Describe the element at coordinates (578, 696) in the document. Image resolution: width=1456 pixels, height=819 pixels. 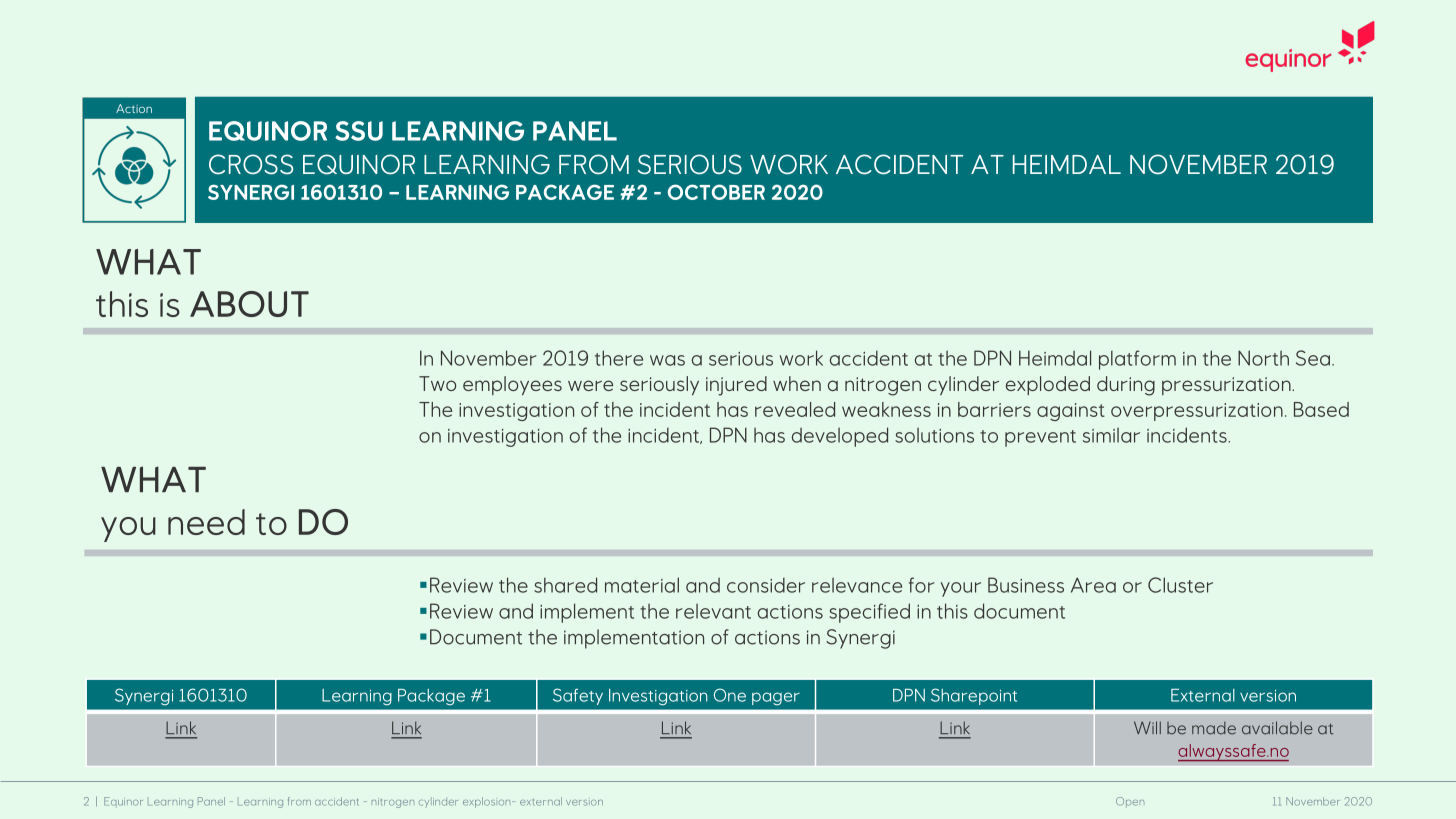
I see `Safety` at that location.
